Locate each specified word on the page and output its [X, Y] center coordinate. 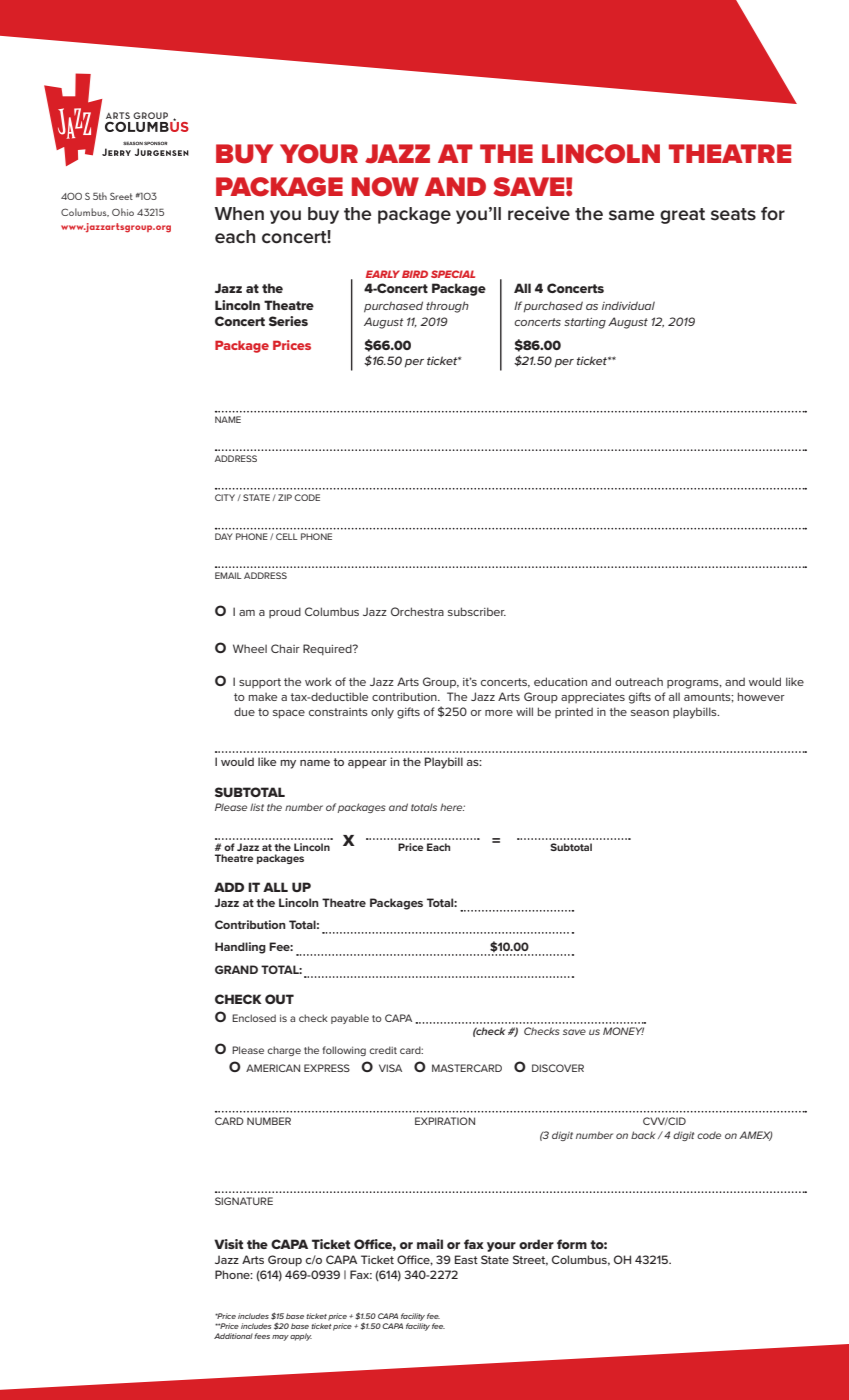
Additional [233, 1336]
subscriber [477, 611]
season [650, 713]
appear [367, 764]
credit [383, 1050]
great [682, 216]
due [244, 711]
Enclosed [254, 1018]
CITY [225, 497]
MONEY [623, 1031]
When [239, 214]
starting [585, 323]
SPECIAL [453, 274]
